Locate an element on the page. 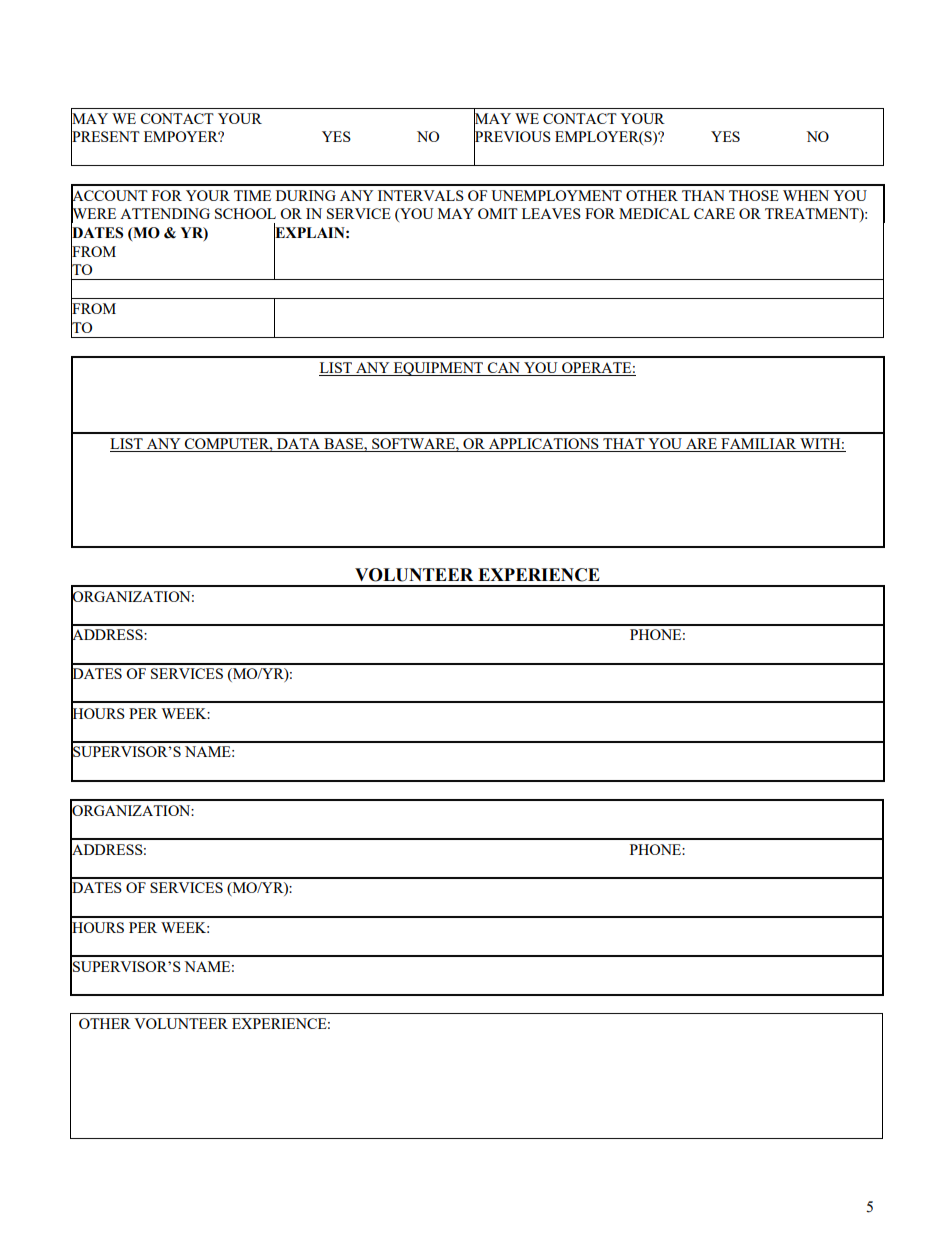  CARE is located at coordinates (714, 213).
